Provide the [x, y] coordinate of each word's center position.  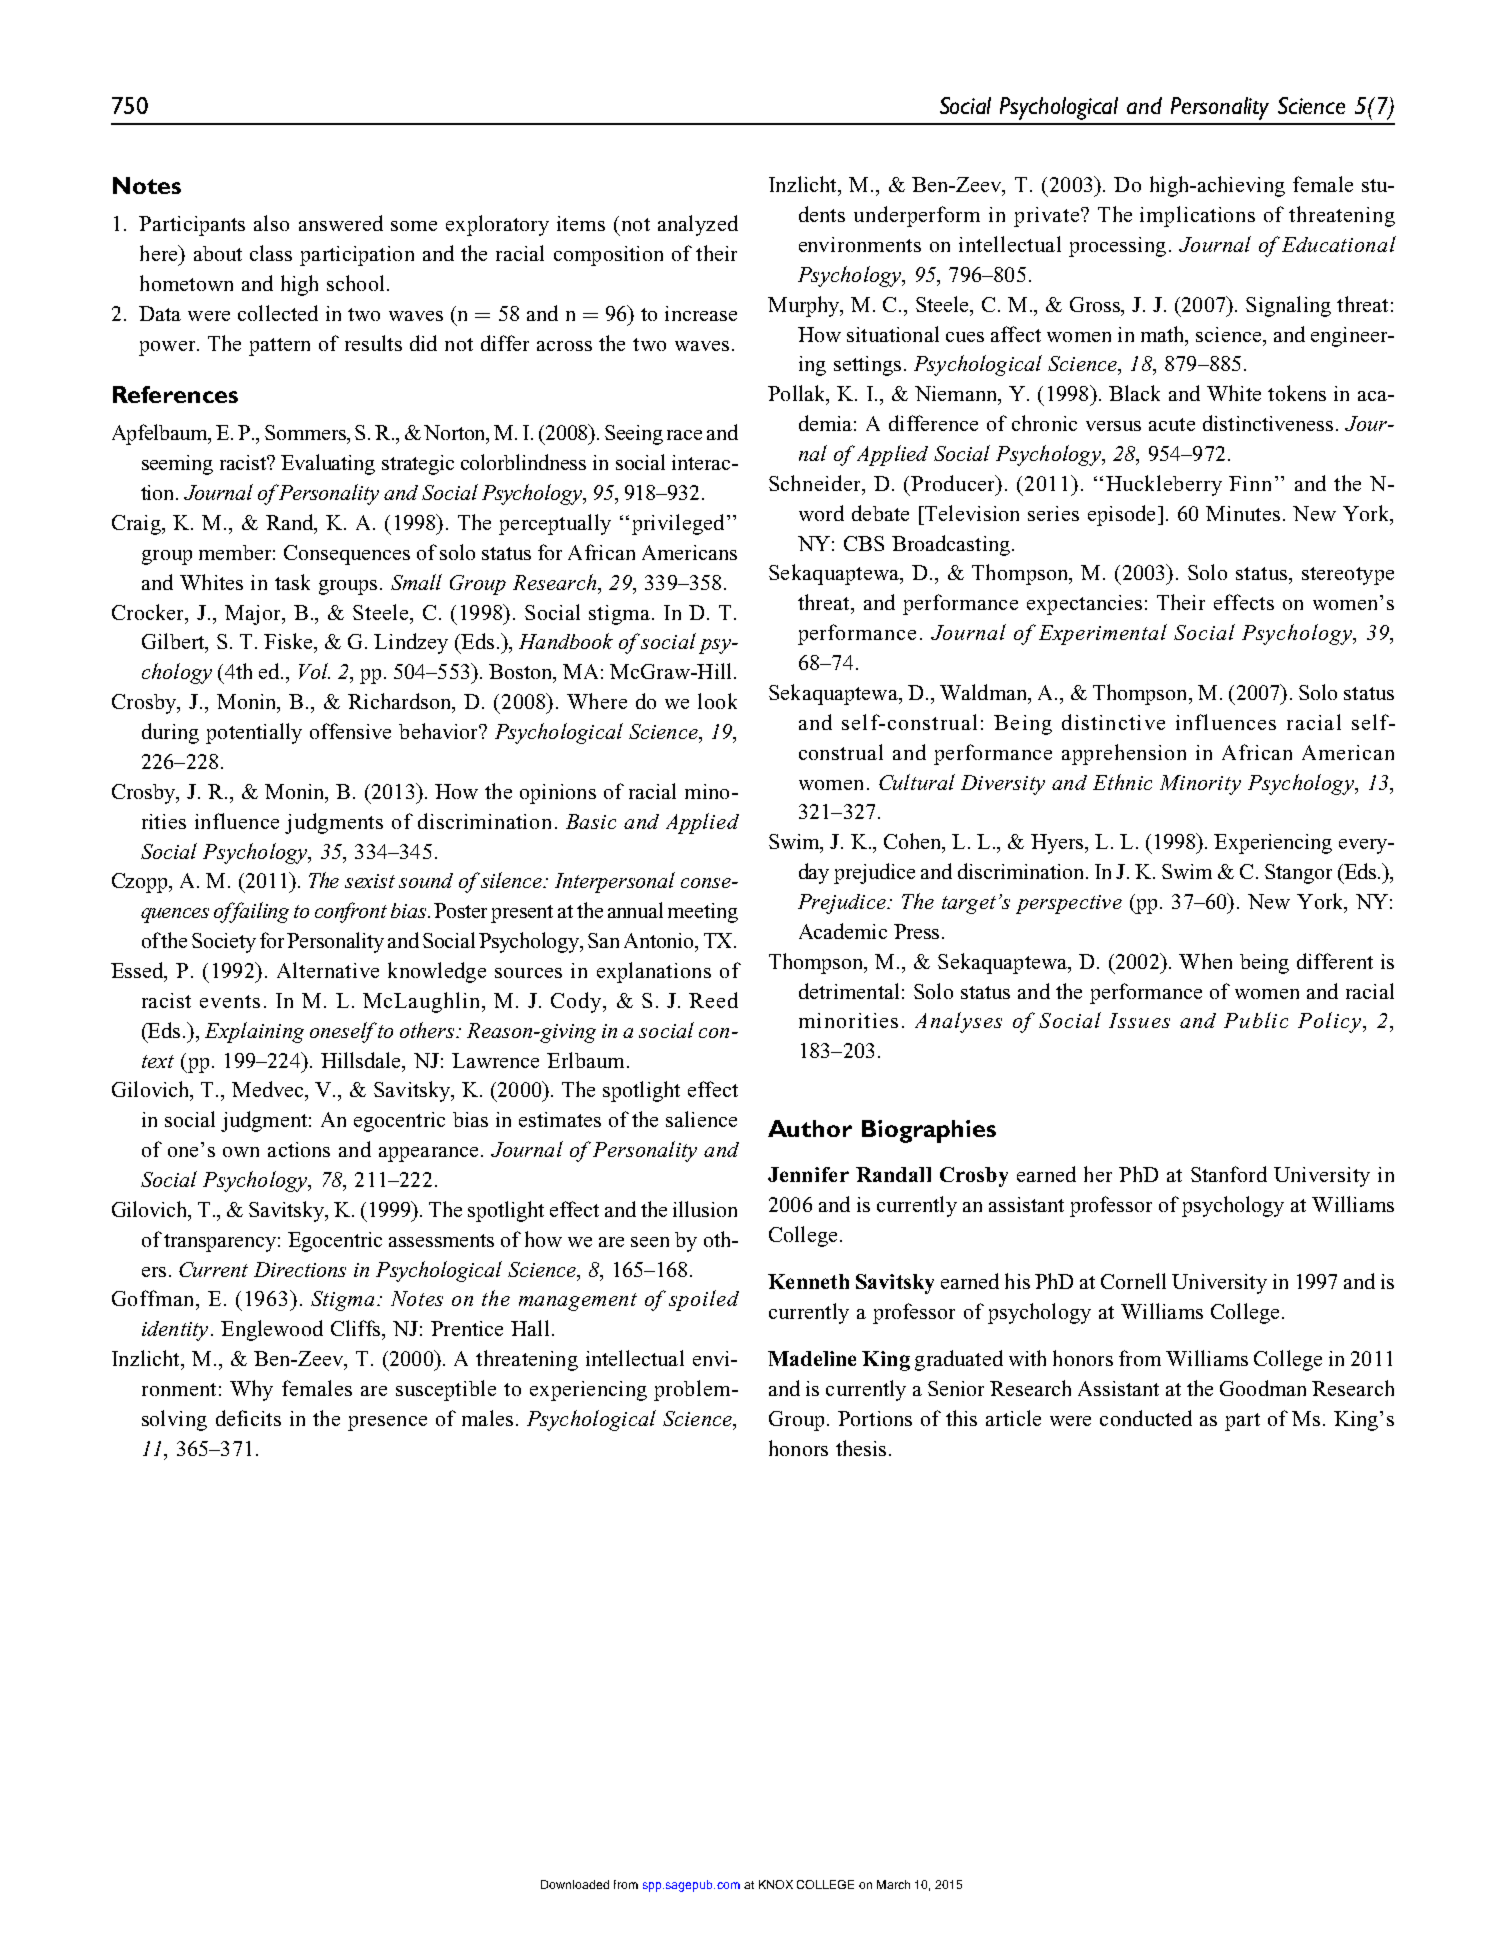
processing [1117, 247]
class [271, 253]
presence [387, 1423]
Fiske [289, 641]
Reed [713, 1000]
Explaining [254, 1032]
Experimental [1103, 634]
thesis [861, 1448]
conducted [1146, 1418]
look [717, 701]
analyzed [698, 225]
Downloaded [575, 1884]
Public [1256, 1020]
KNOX [776, 1884]
